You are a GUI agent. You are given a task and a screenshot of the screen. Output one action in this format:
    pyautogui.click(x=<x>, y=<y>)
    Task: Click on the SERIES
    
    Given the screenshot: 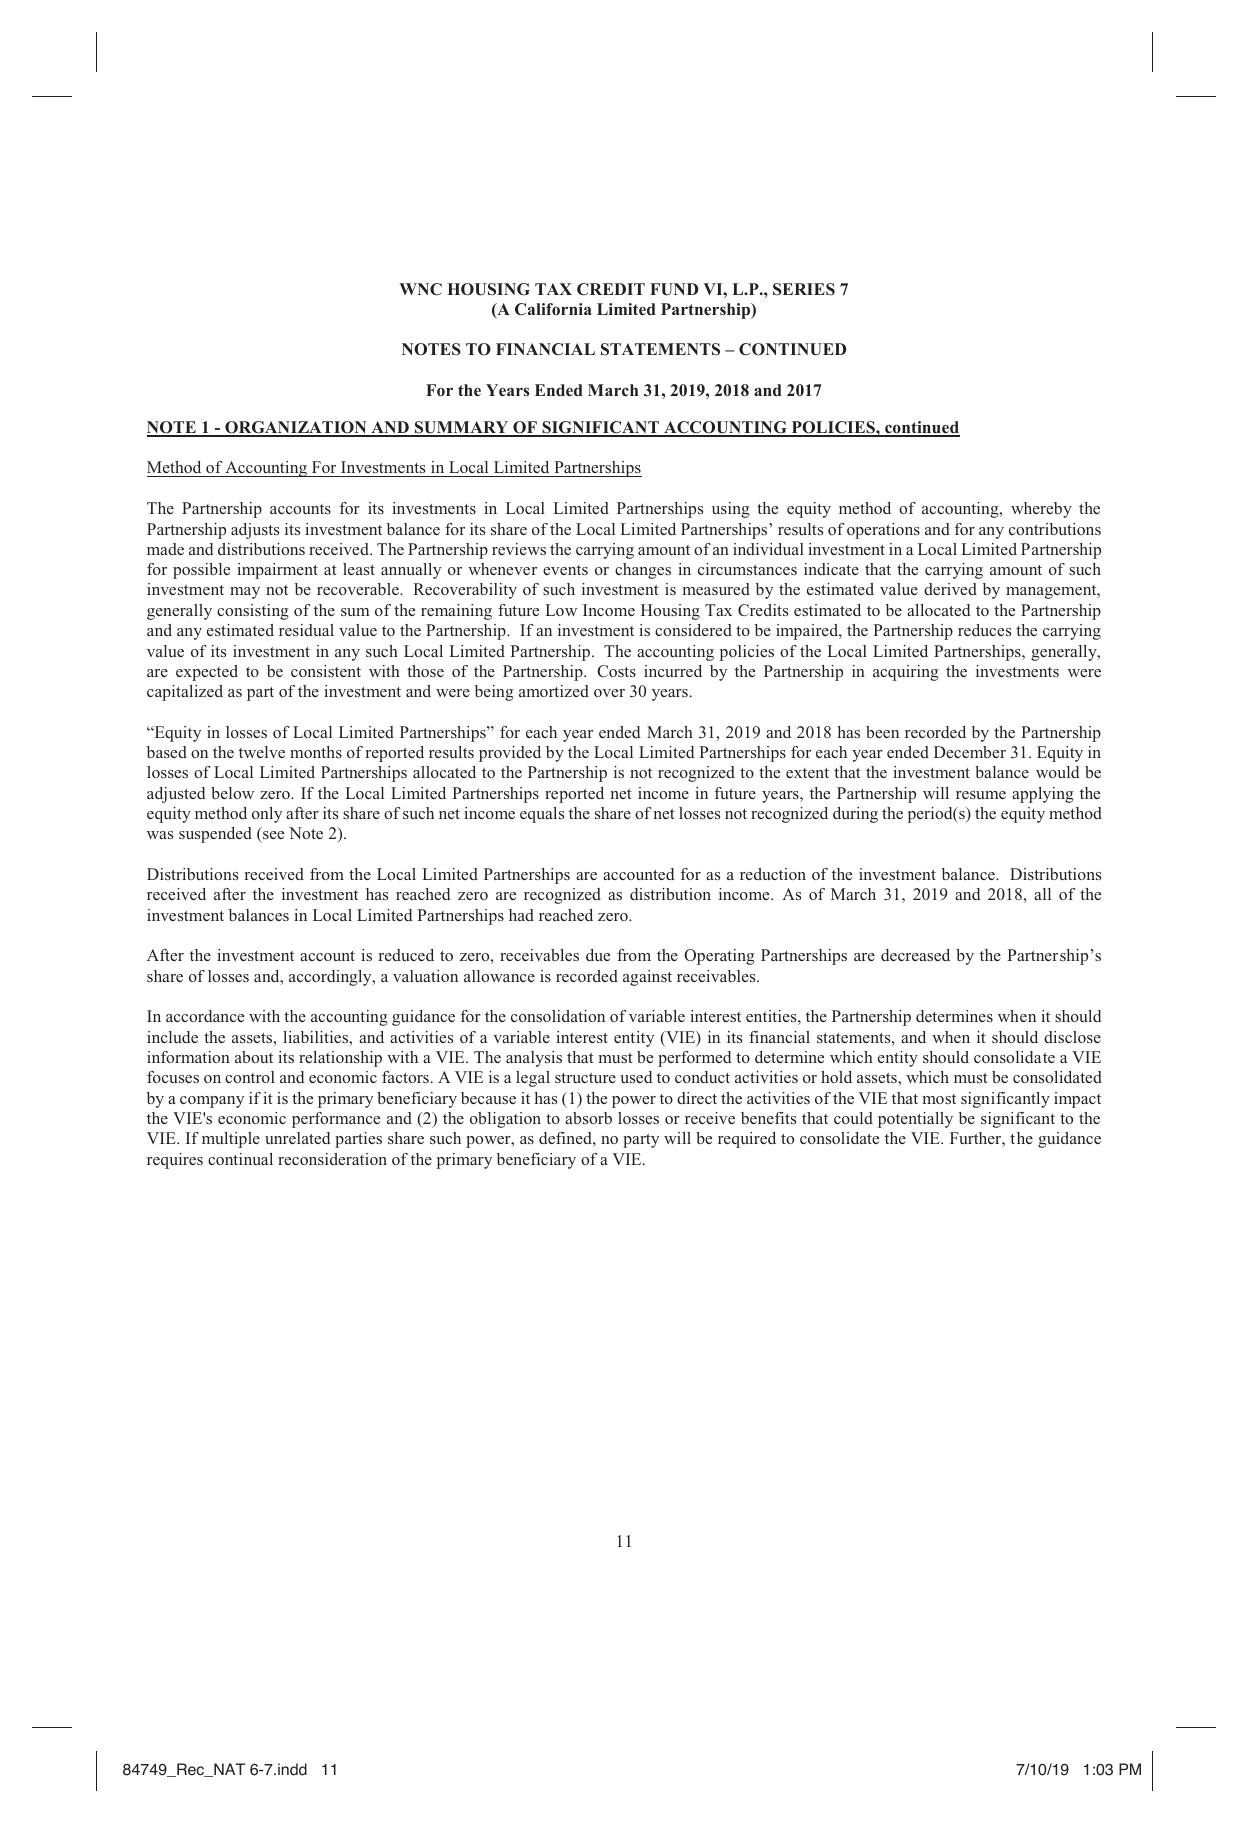 What is the action you would take?
    pyautogui.click(x=804, y=289)
